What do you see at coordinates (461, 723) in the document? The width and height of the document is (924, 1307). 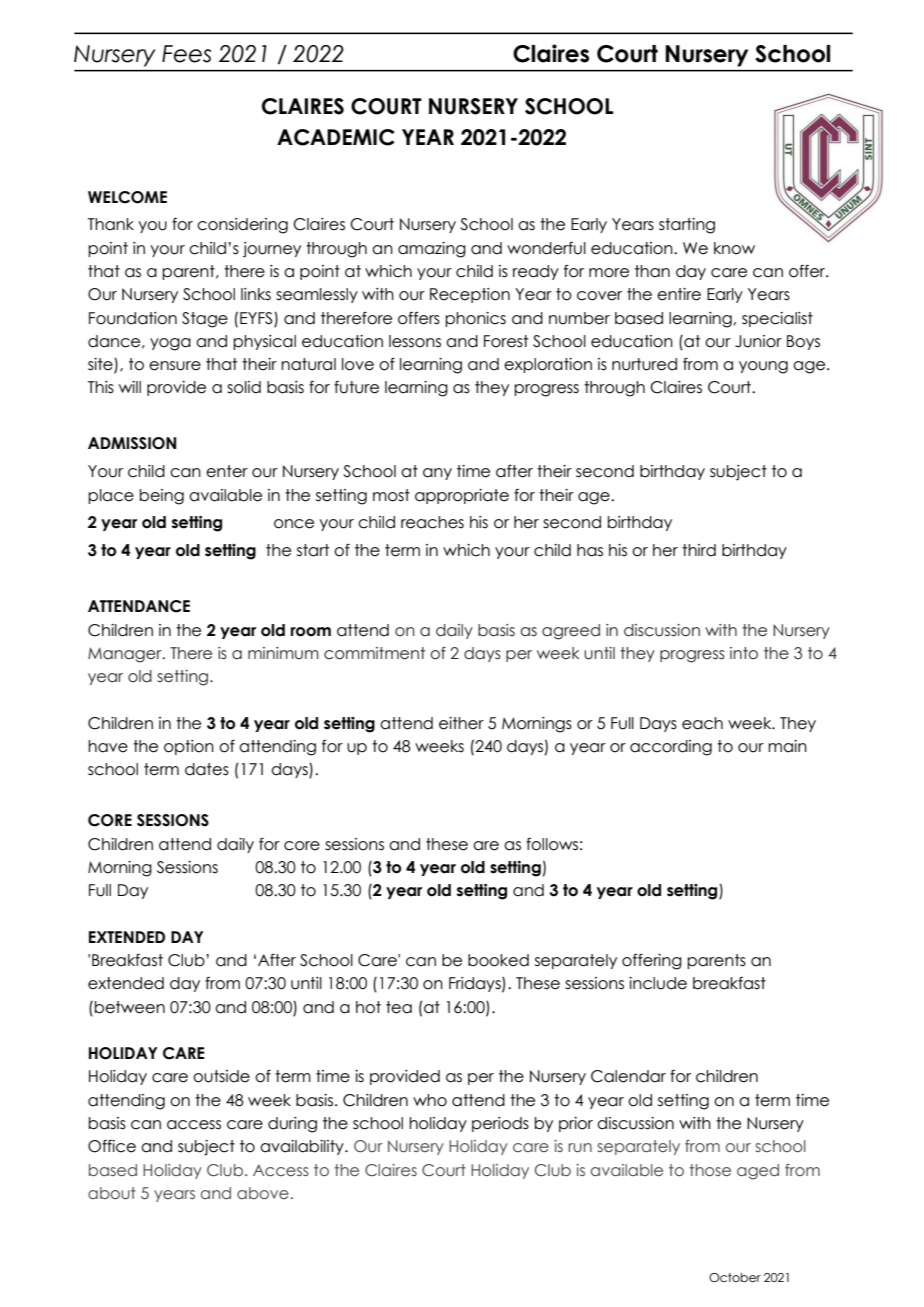 I see `either` at bounding box center [461, 723].
